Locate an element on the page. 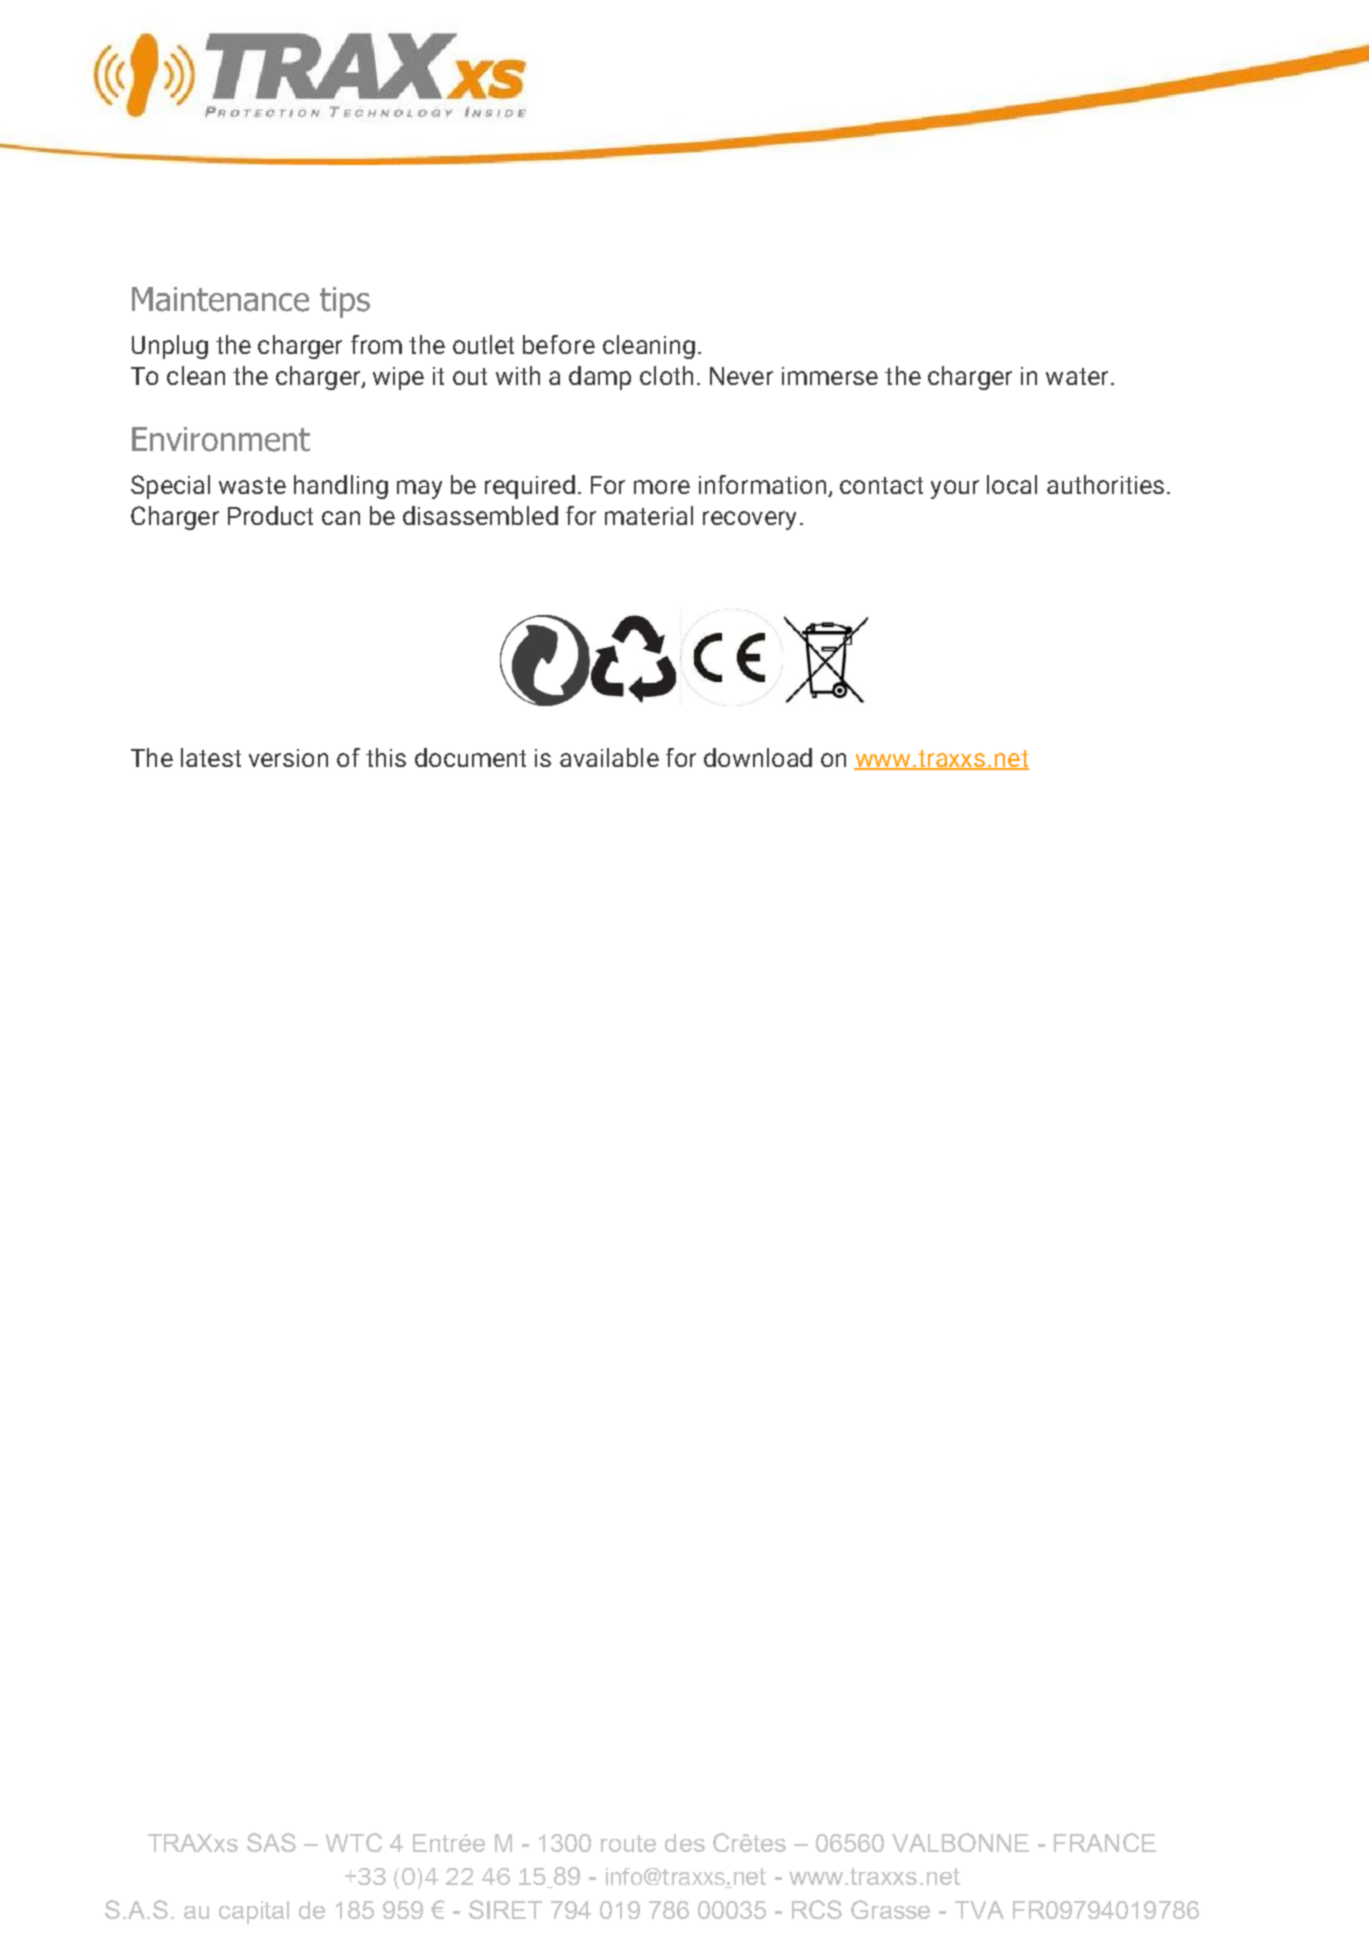  FRANCE is located at coordinates (1105, 1842).
